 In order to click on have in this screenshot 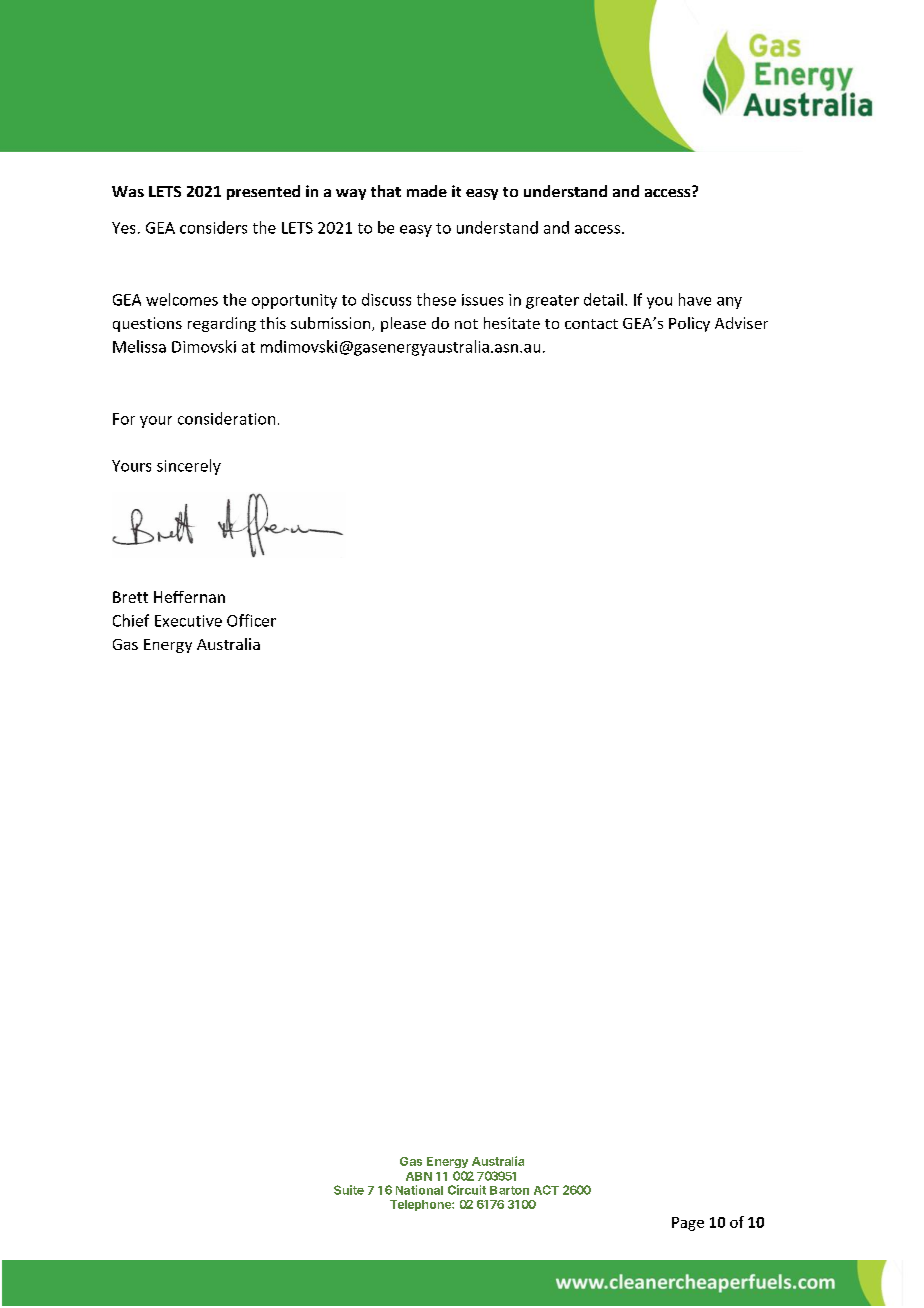, I will do `click(695, 299)`.
